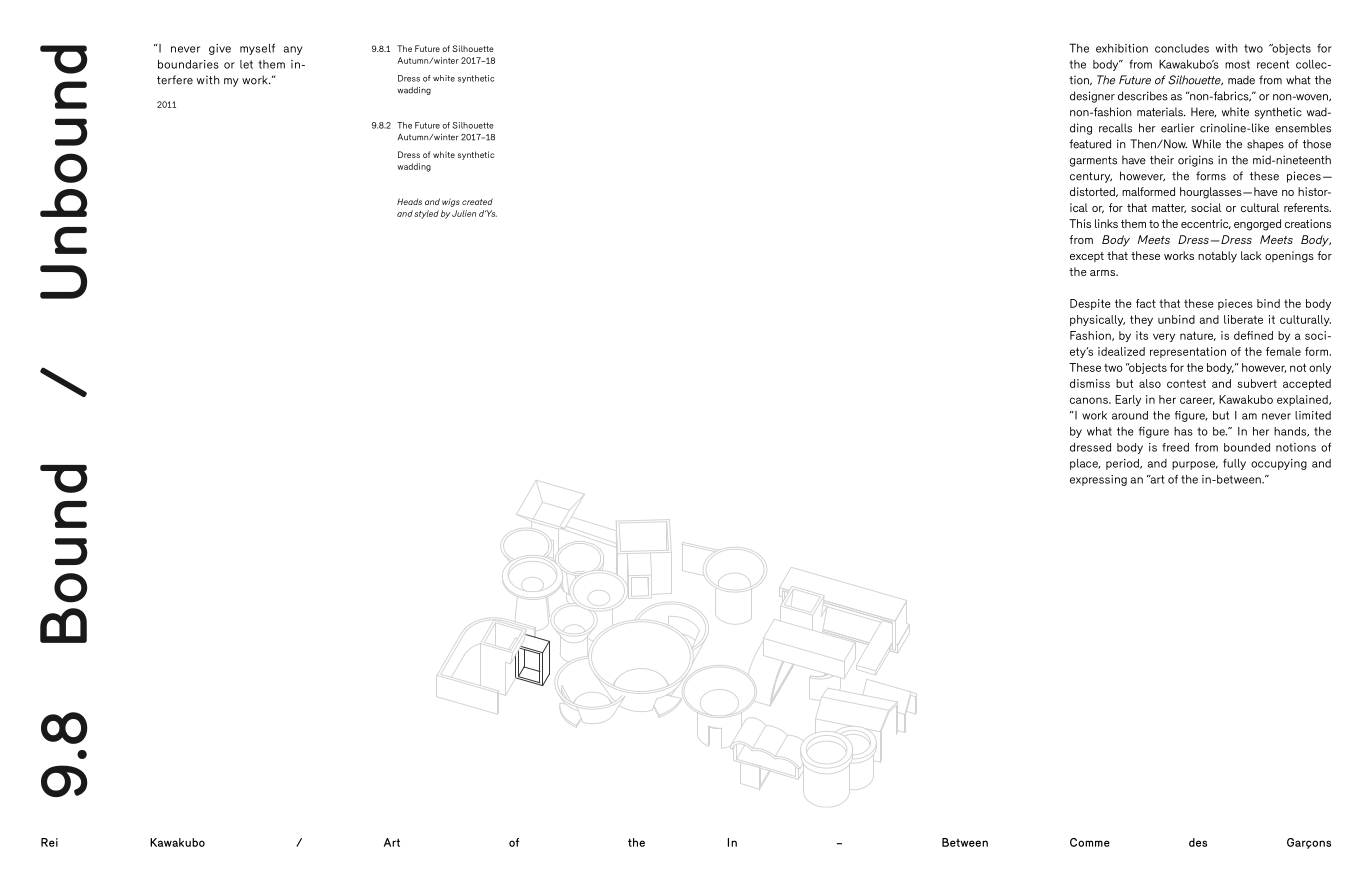 This document has width=1372, height=887. Describe the element at coordinates (1237, 64) in the document. I see `most` at that location.
